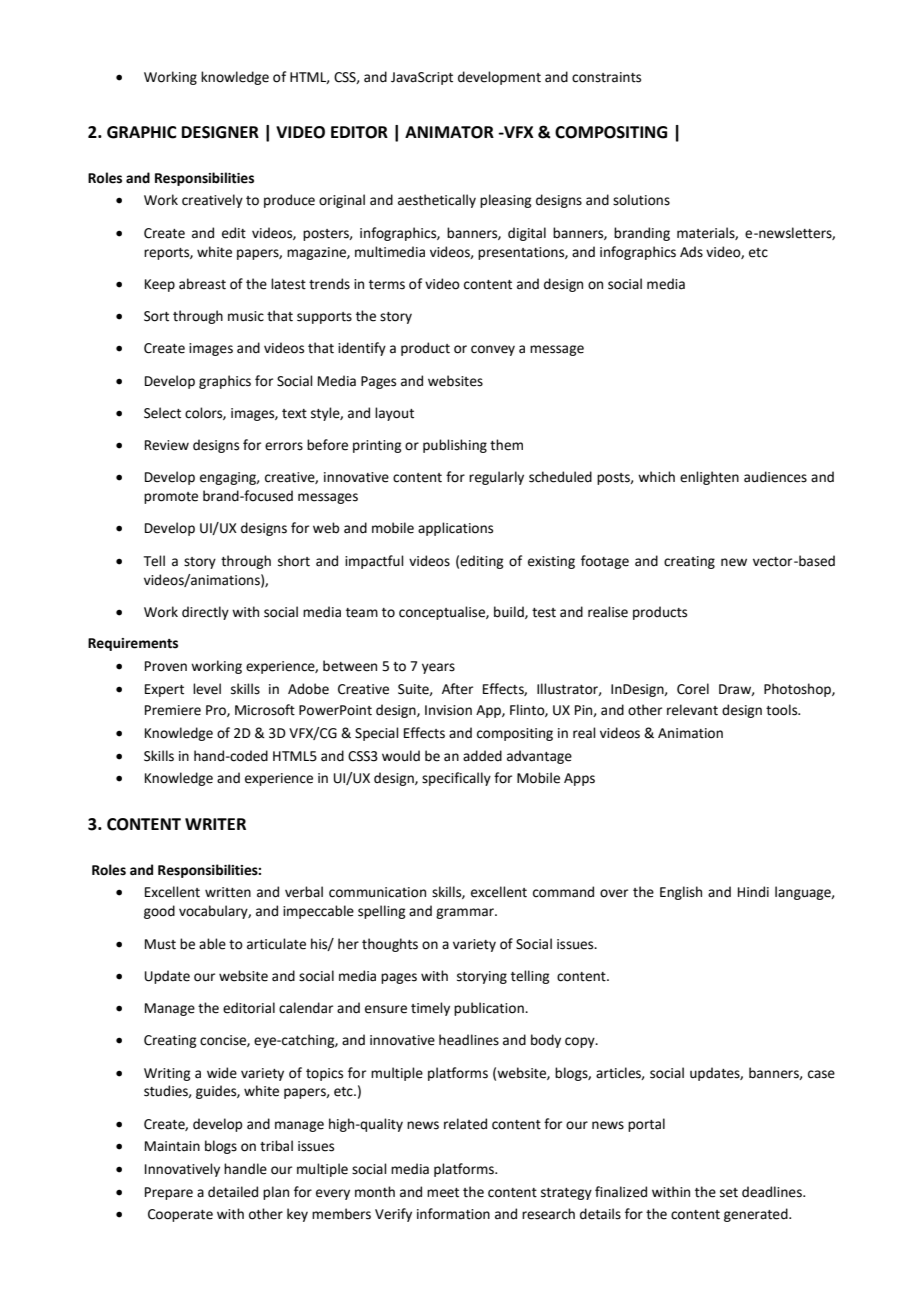 This screenshot has height=1308, width=924. I want to click on constraints, so click(606, 77).
